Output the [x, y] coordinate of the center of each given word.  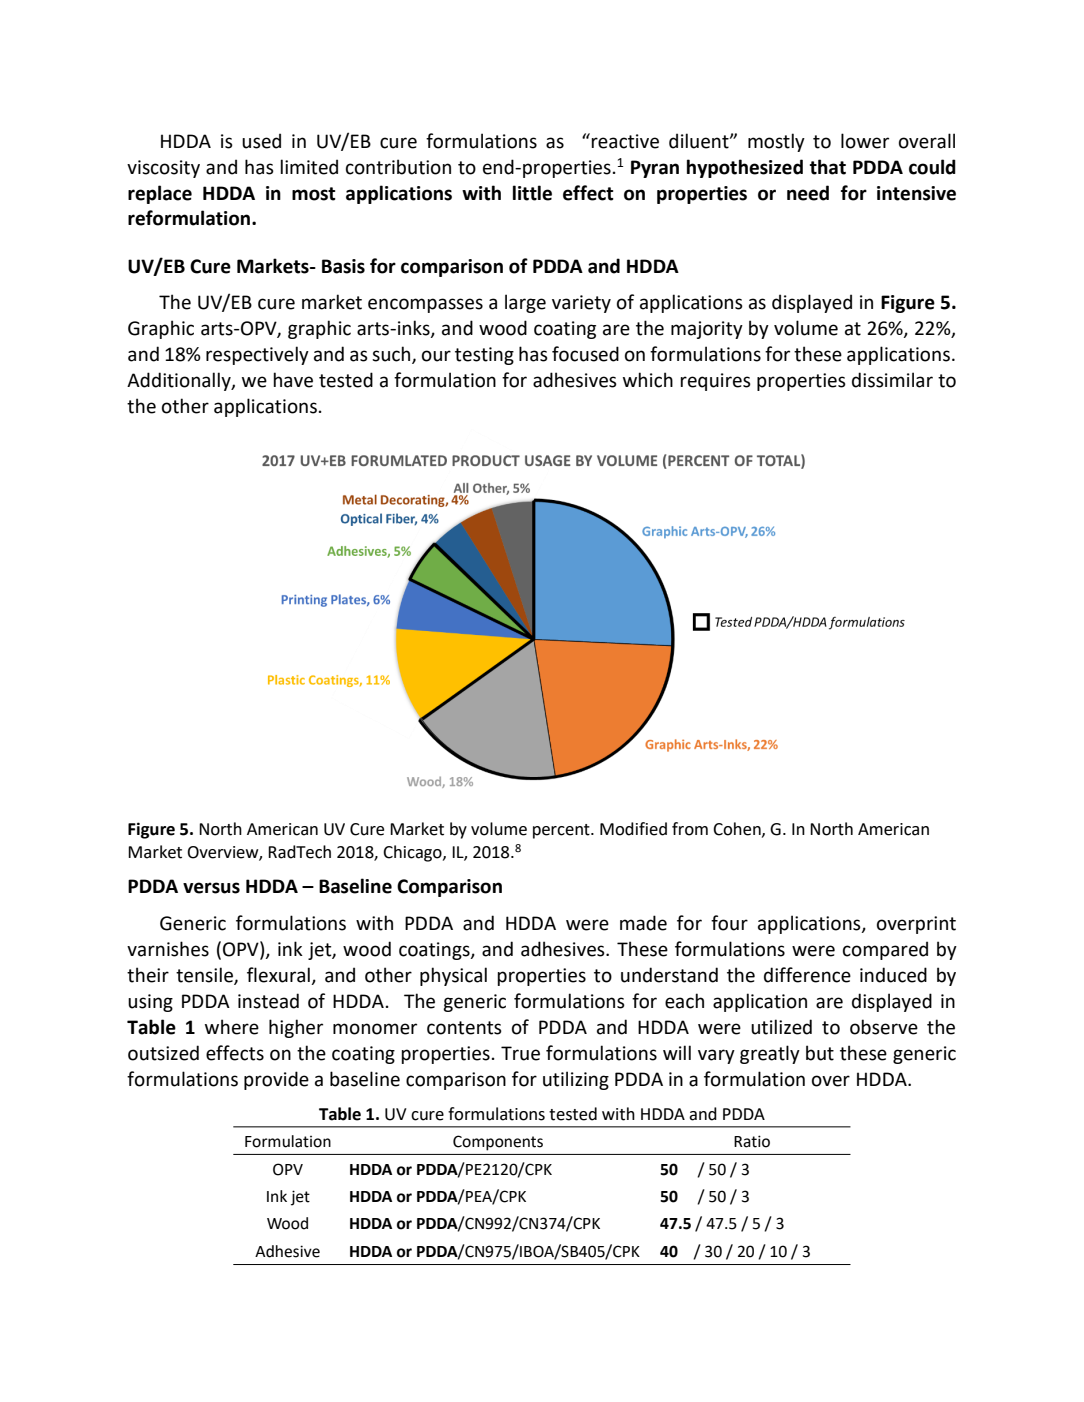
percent [562, 831]
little [532, 193]
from [690, 829]
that [828, 167]
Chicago [413, 853]
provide [276, 1080]
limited [309, 167]
